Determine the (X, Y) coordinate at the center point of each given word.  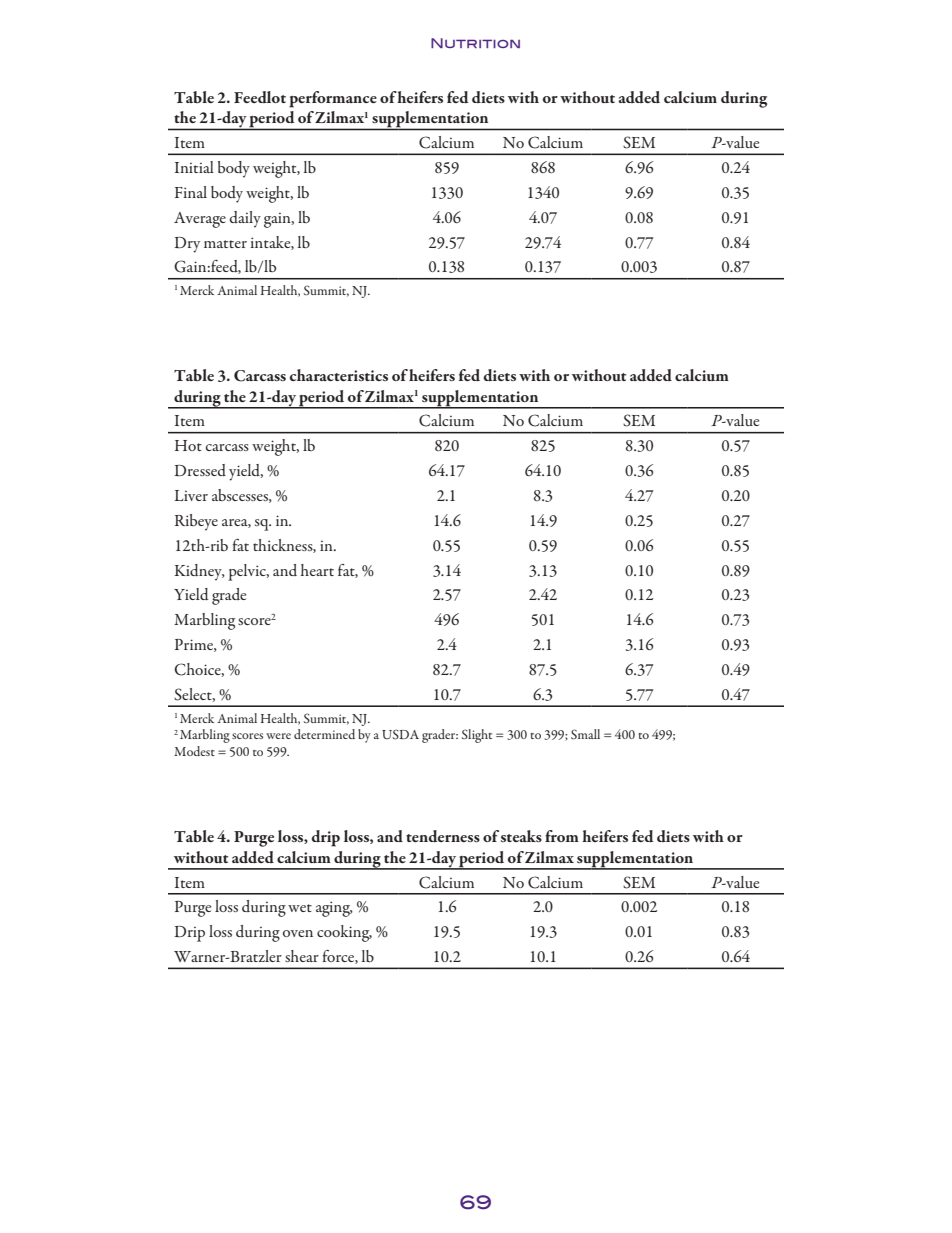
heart (317, 570)
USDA (400, 734)
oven (298, 933)
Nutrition (475, 43)
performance (333, 99)
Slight (477, 736)
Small (585, 734)
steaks (521, 836)
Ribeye (196, 522)
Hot (188, 445)
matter (225, 244)
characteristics (339, 375)
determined (324, 734)
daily (245, 219)
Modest (194, 751)
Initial (194, 167)
